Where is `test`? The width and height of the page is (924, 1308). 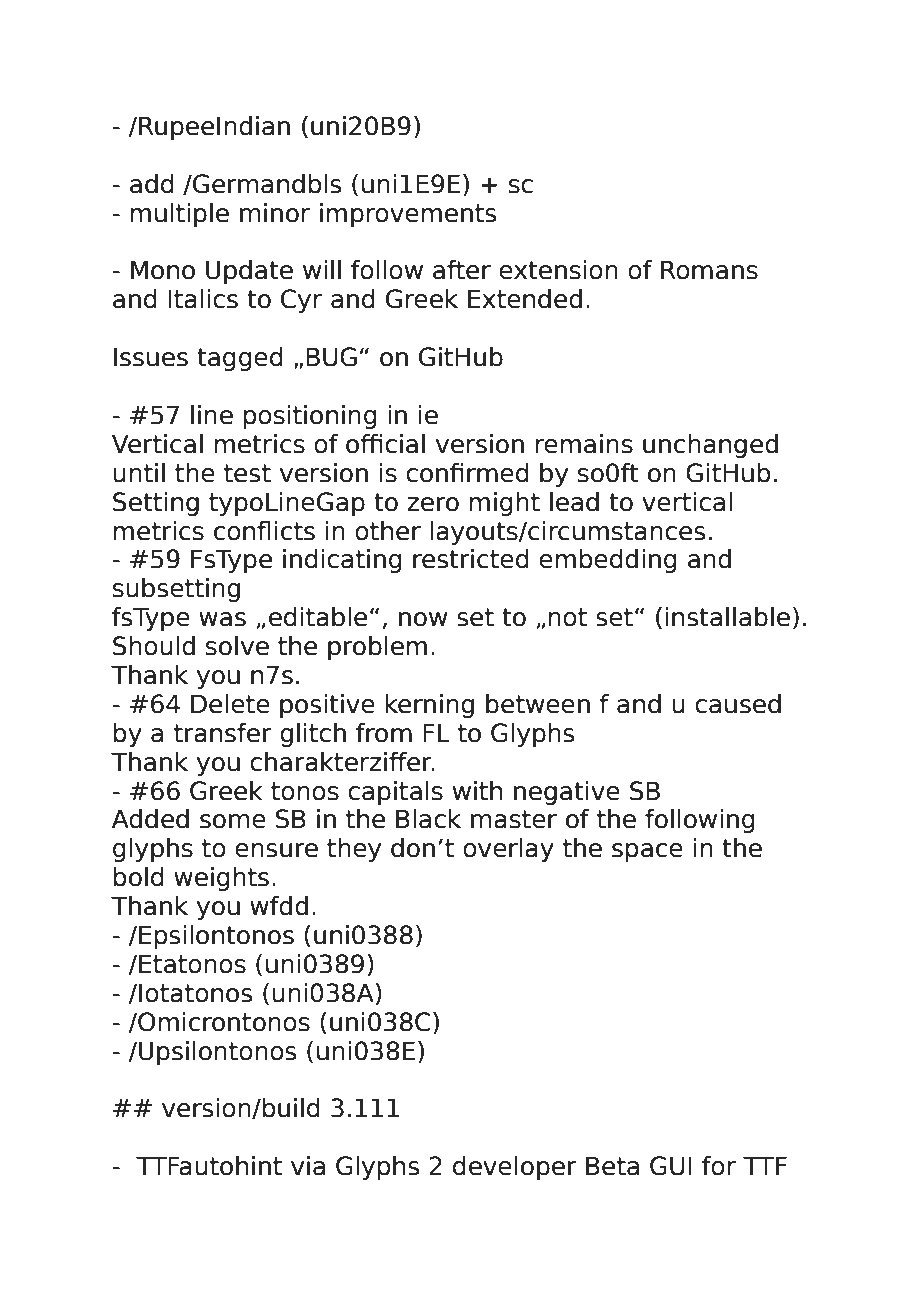 test is located at coordinates (247, 473).
